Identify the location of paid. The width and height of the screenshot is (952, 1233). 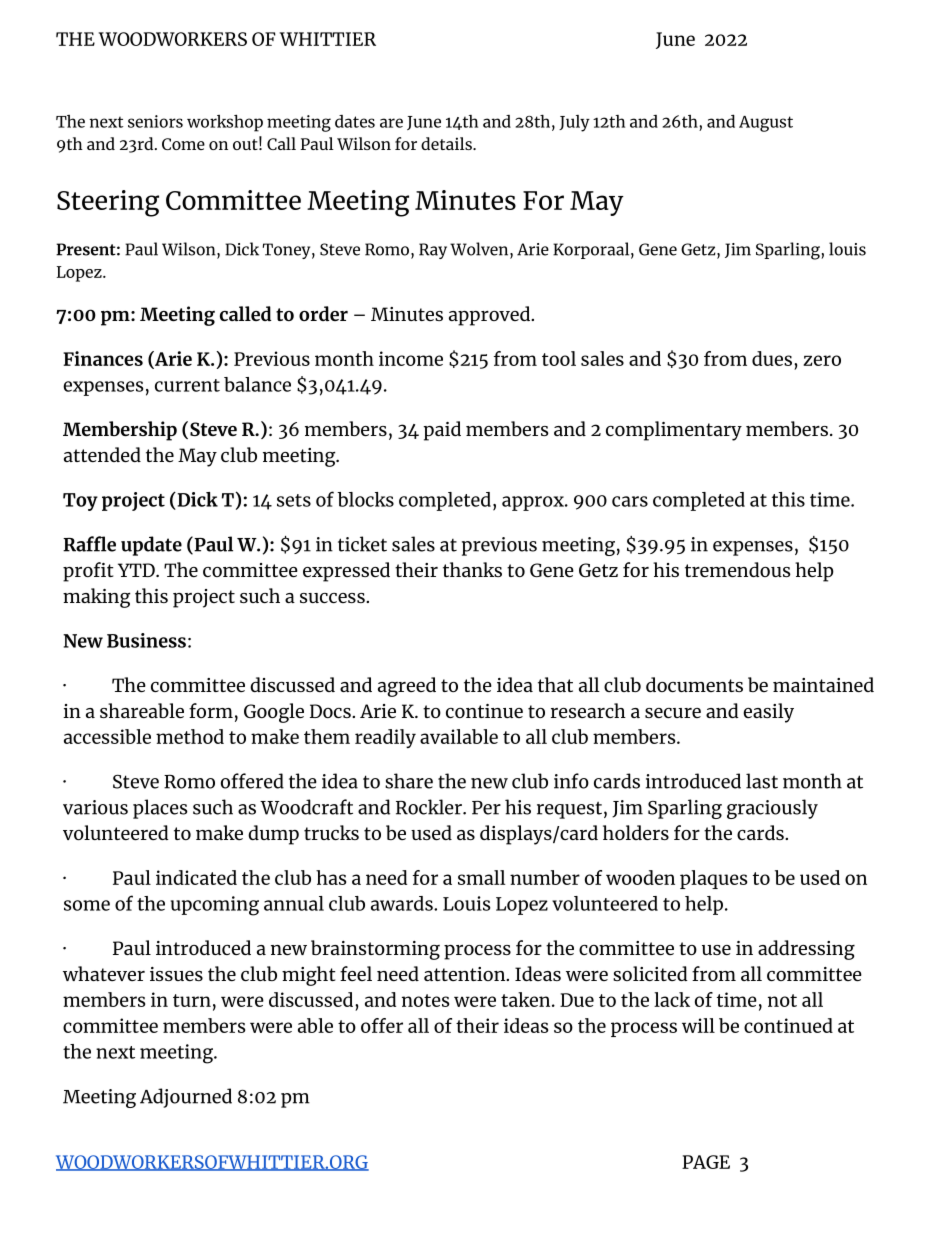
(442, 431).
